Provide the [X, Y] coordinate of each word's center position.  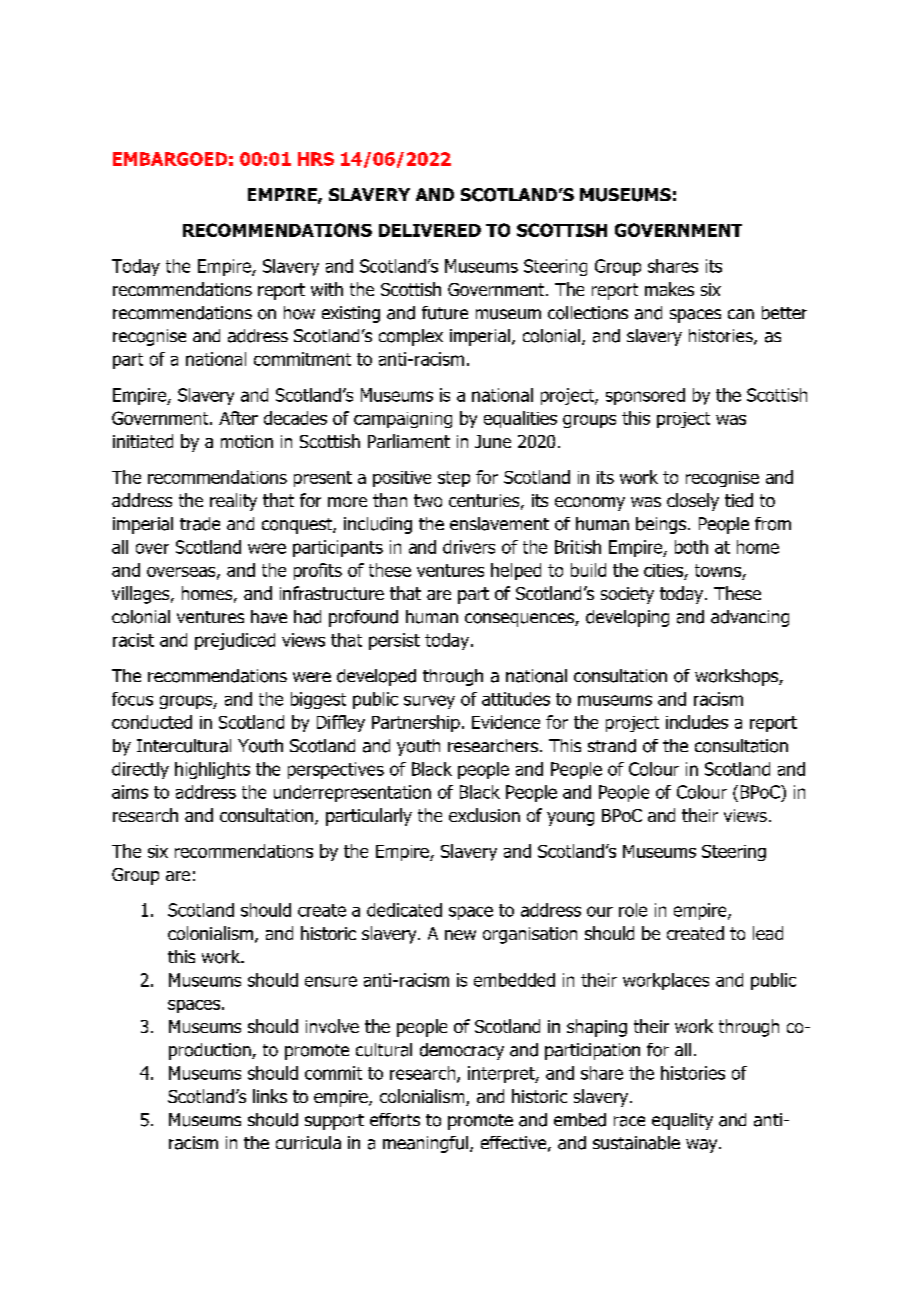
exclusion [484, 815]
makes [669, 289]
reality [233, 502]
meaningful [425, 1144]
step [454, 479]
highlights [212, 770]
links [270, 1096]
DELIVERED [430, 230]
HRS [316, 159]
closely [693, 502]
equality [682, 1121]
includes [697, 722]
